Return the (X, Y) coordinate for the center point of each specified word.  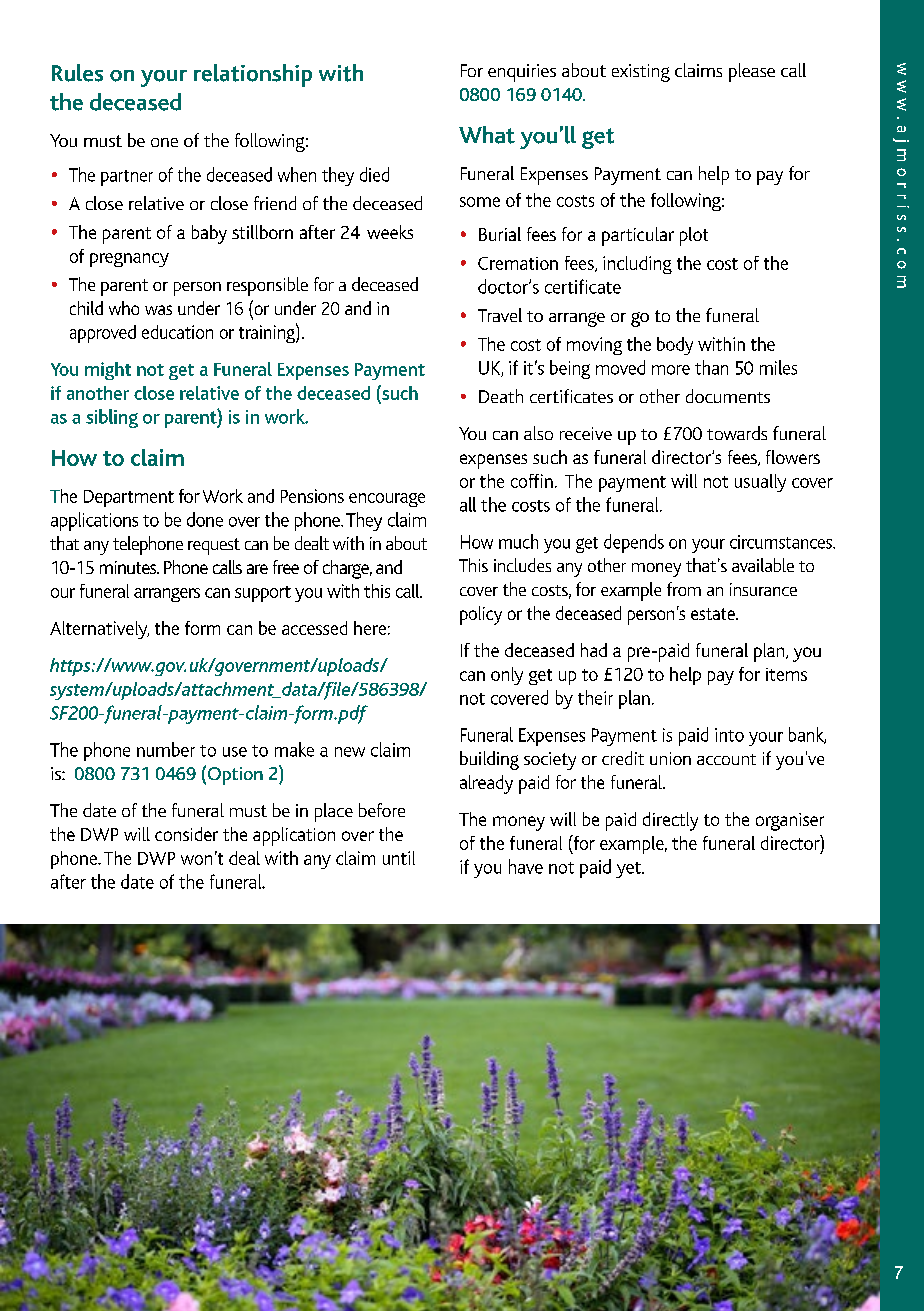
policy (481, 615)
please (752, 72)
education (177, 332)
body (675, 346)
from (684, 589)
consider (186, 834)
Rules (77, 73)
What (487, 135)
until (399, 858)
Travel (500, 315)
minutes (129, 567)
